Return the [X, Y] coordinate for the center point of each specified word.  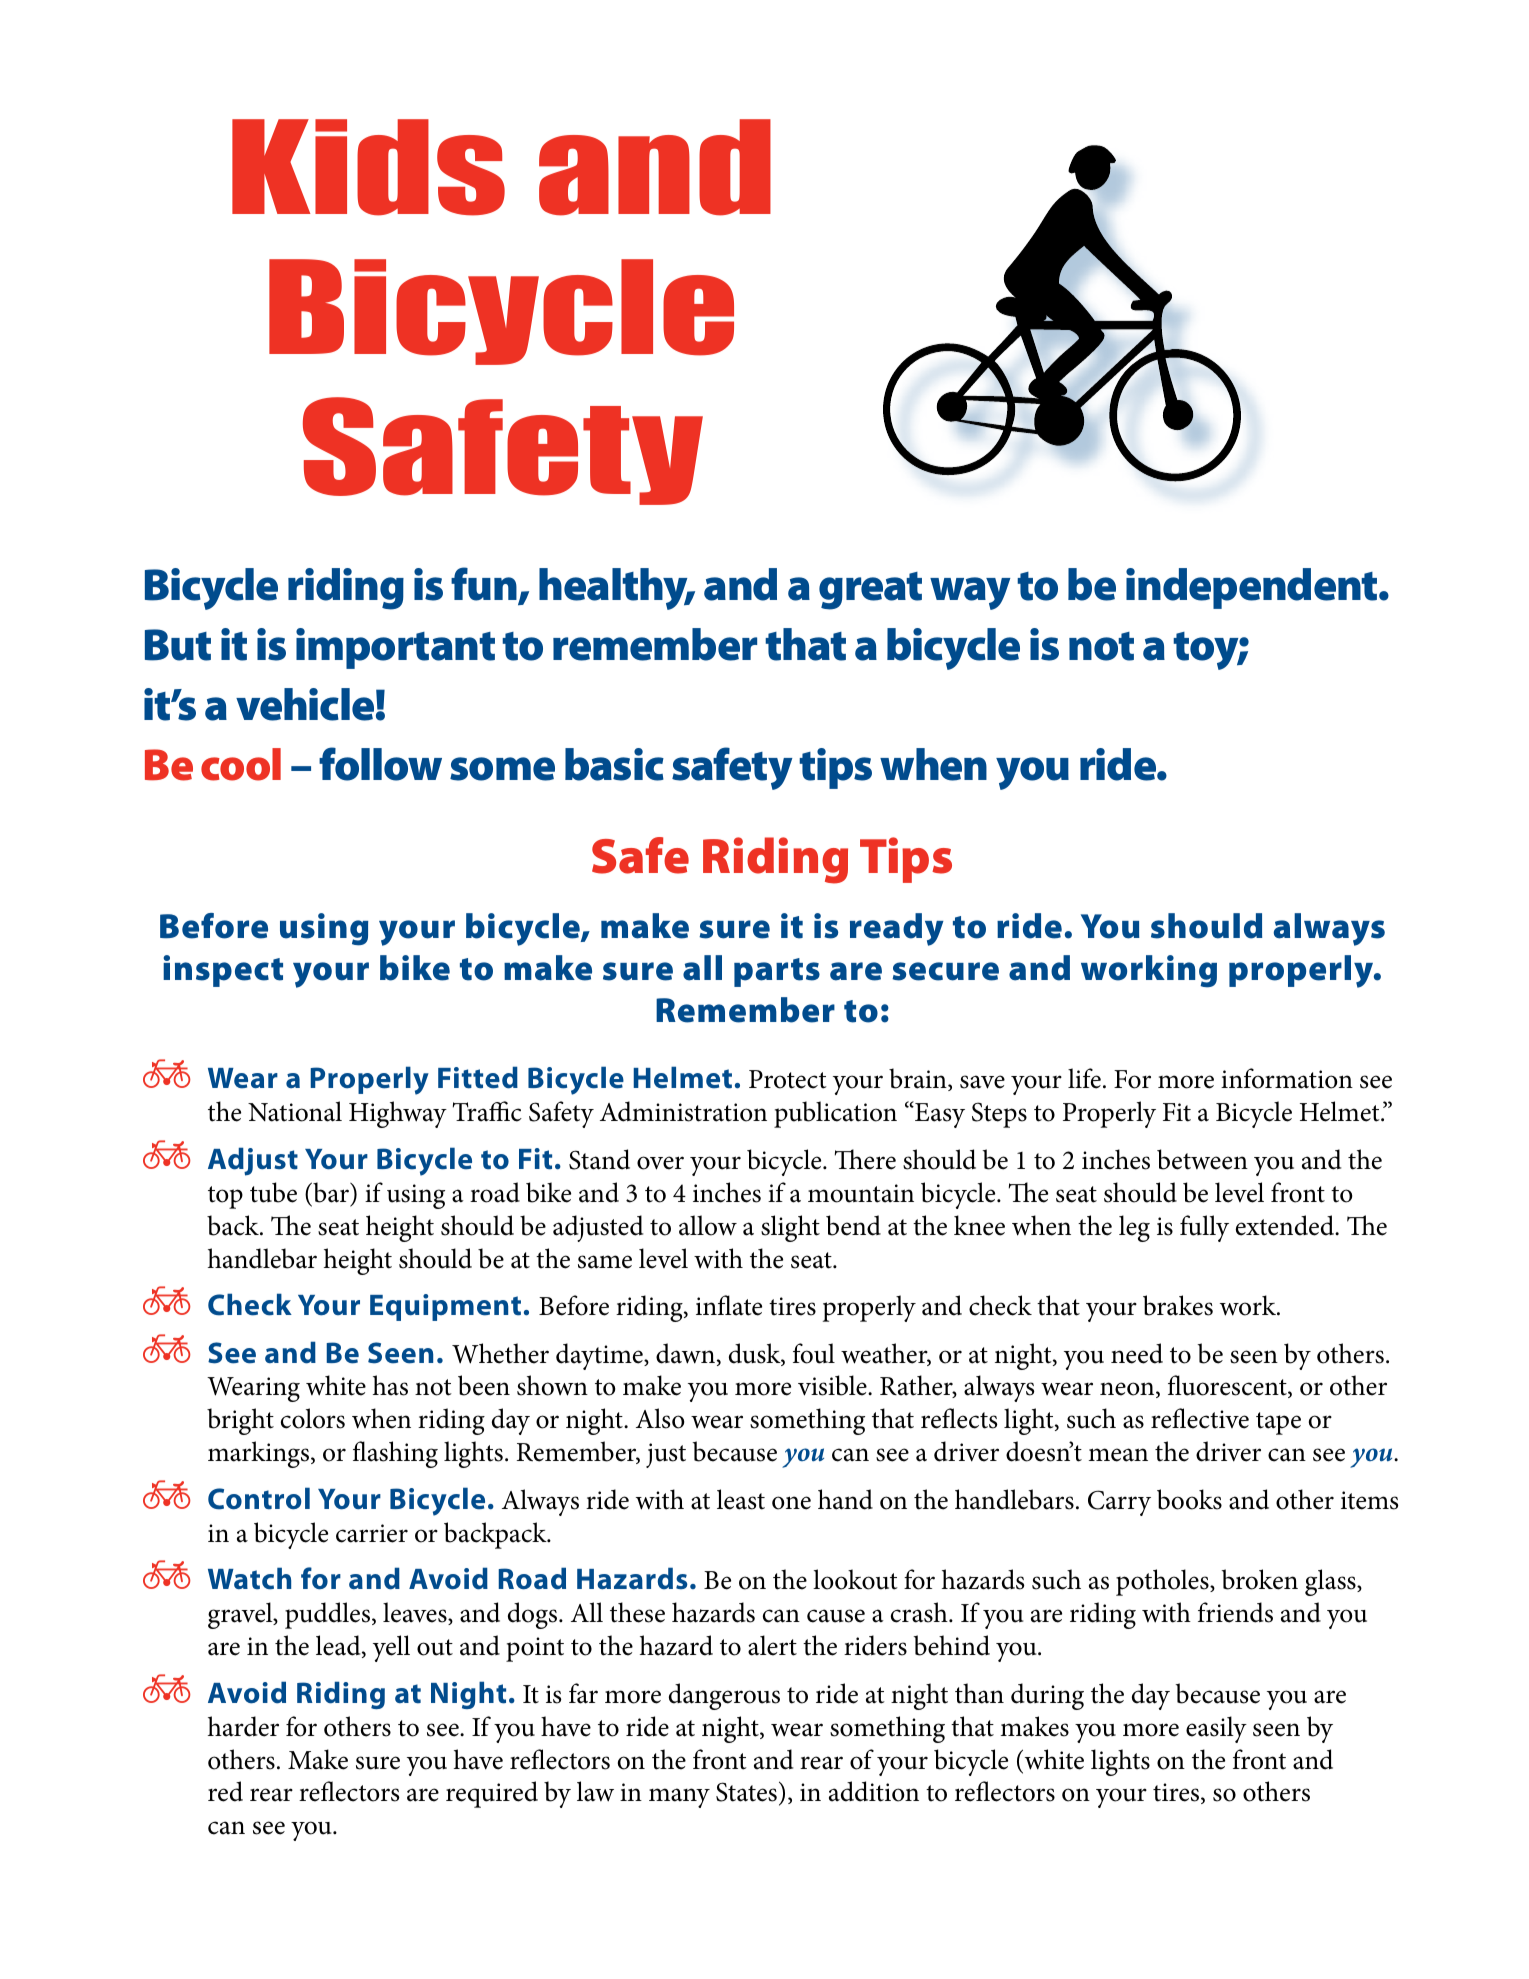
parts [777, 972]
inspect [223, 971]
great [870, 591]
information [1287, 1078]
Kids [368, 167]
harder [243, 1726]
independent [1253, 588]
